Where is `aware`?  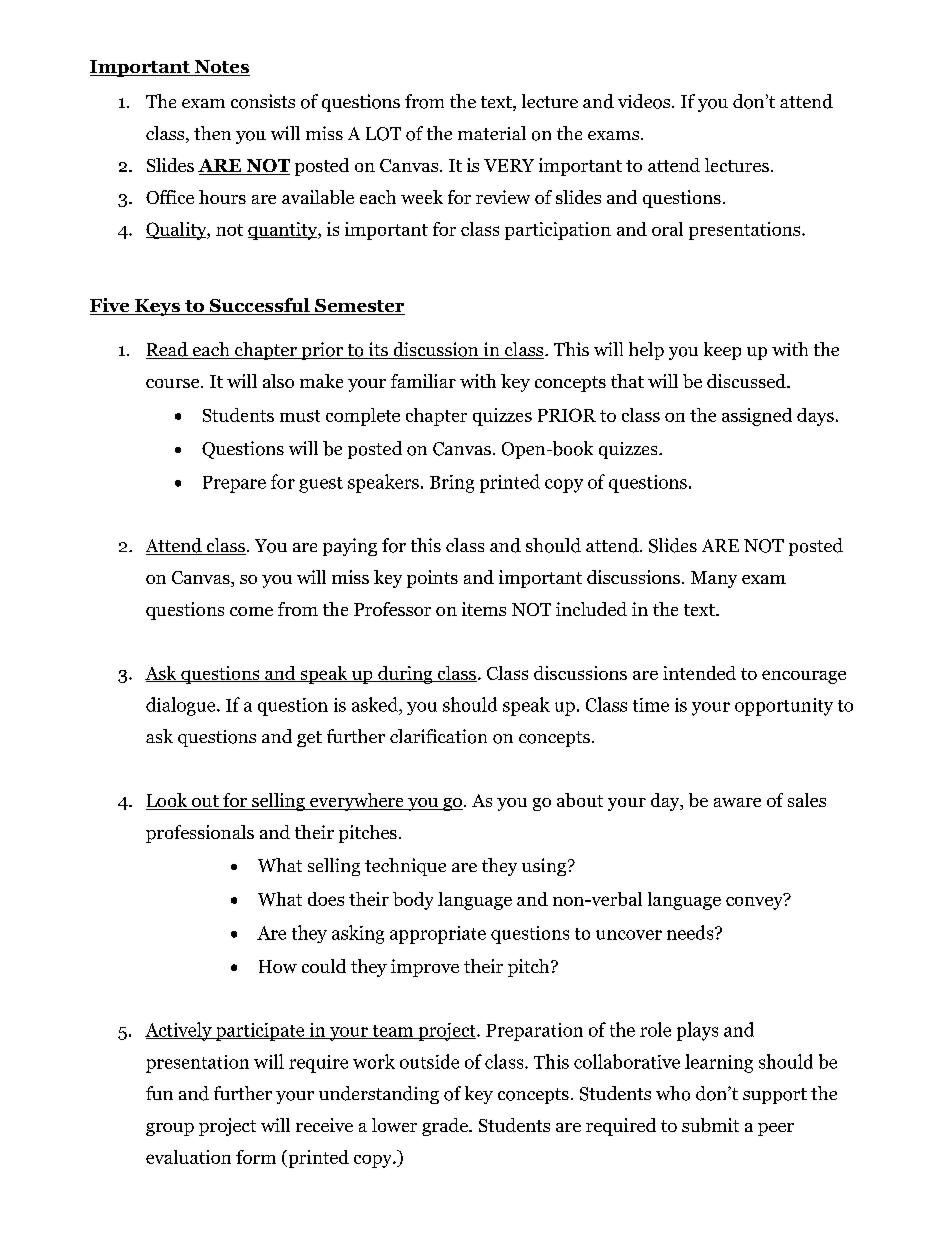 aware is located at coordinates (737, 802).
